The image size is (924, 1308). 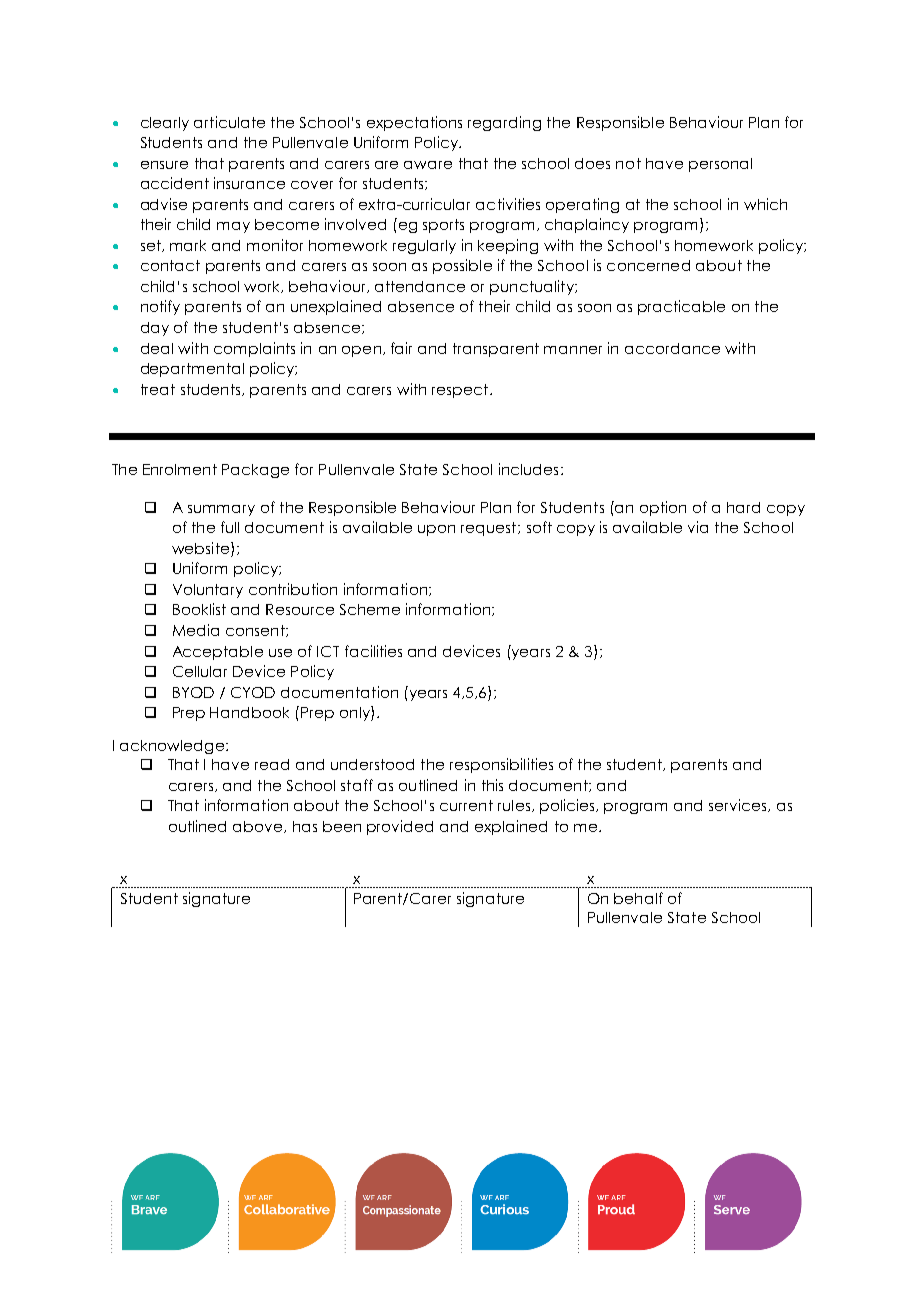 What do you see at coordinates (720, 165) in the image?
I see `personal` at bounding box center [720, 165].
